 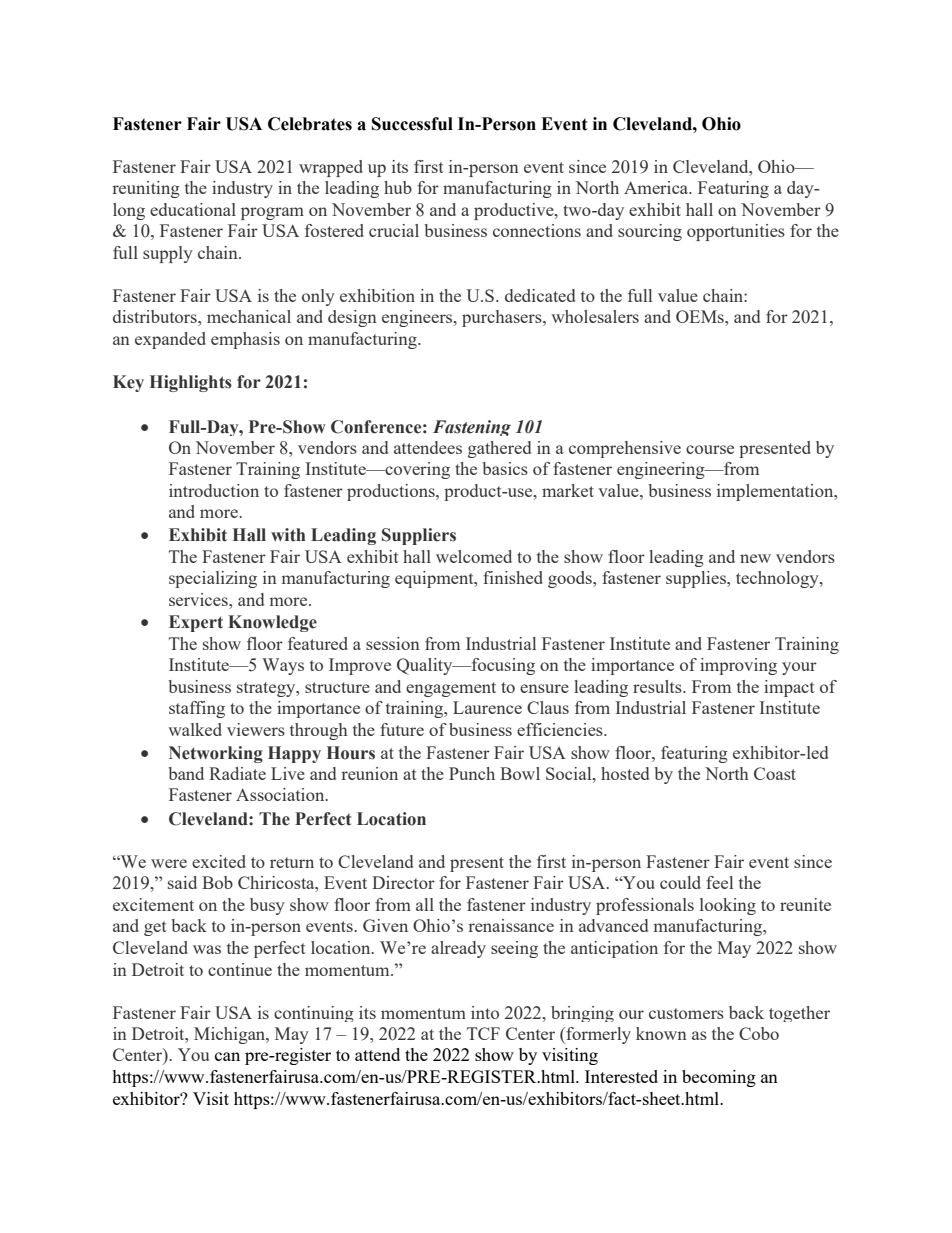 I want to click on new, so click(x=755, y=558).
